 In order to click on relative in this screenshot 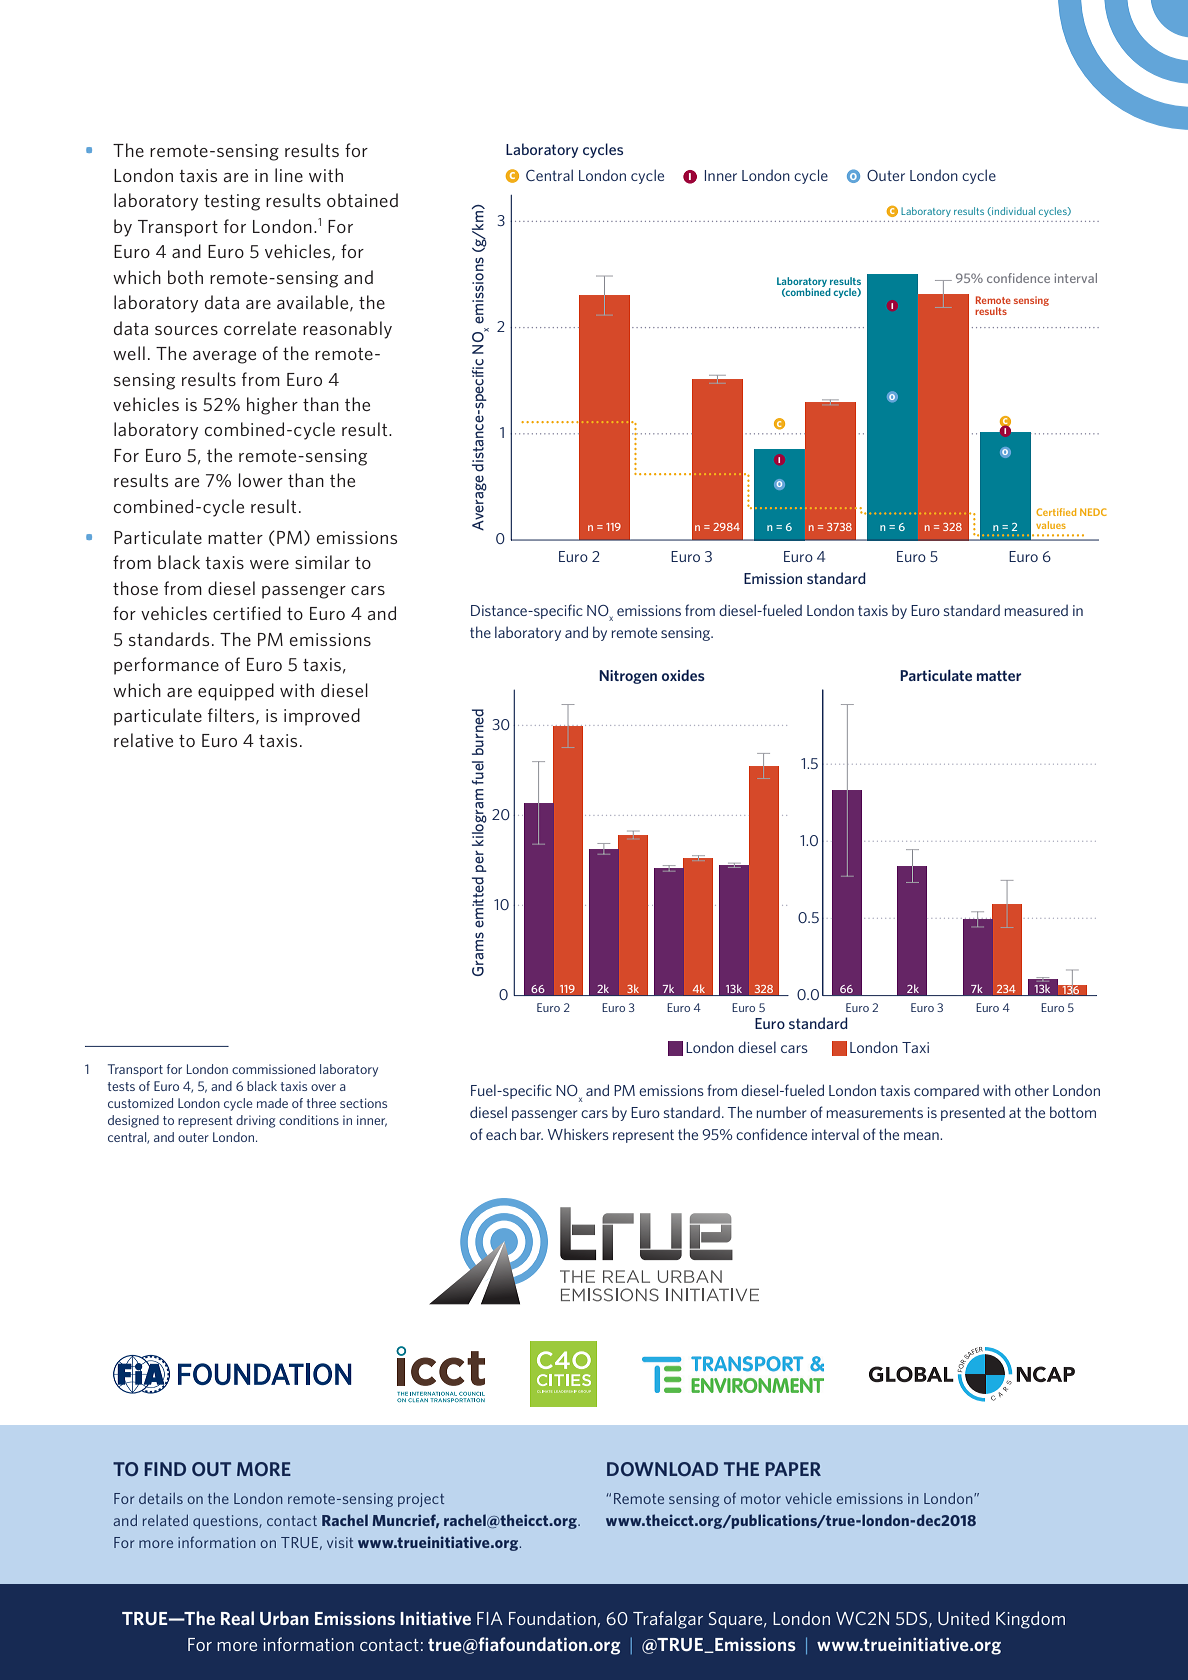, I will do `click(143, 740)`.
